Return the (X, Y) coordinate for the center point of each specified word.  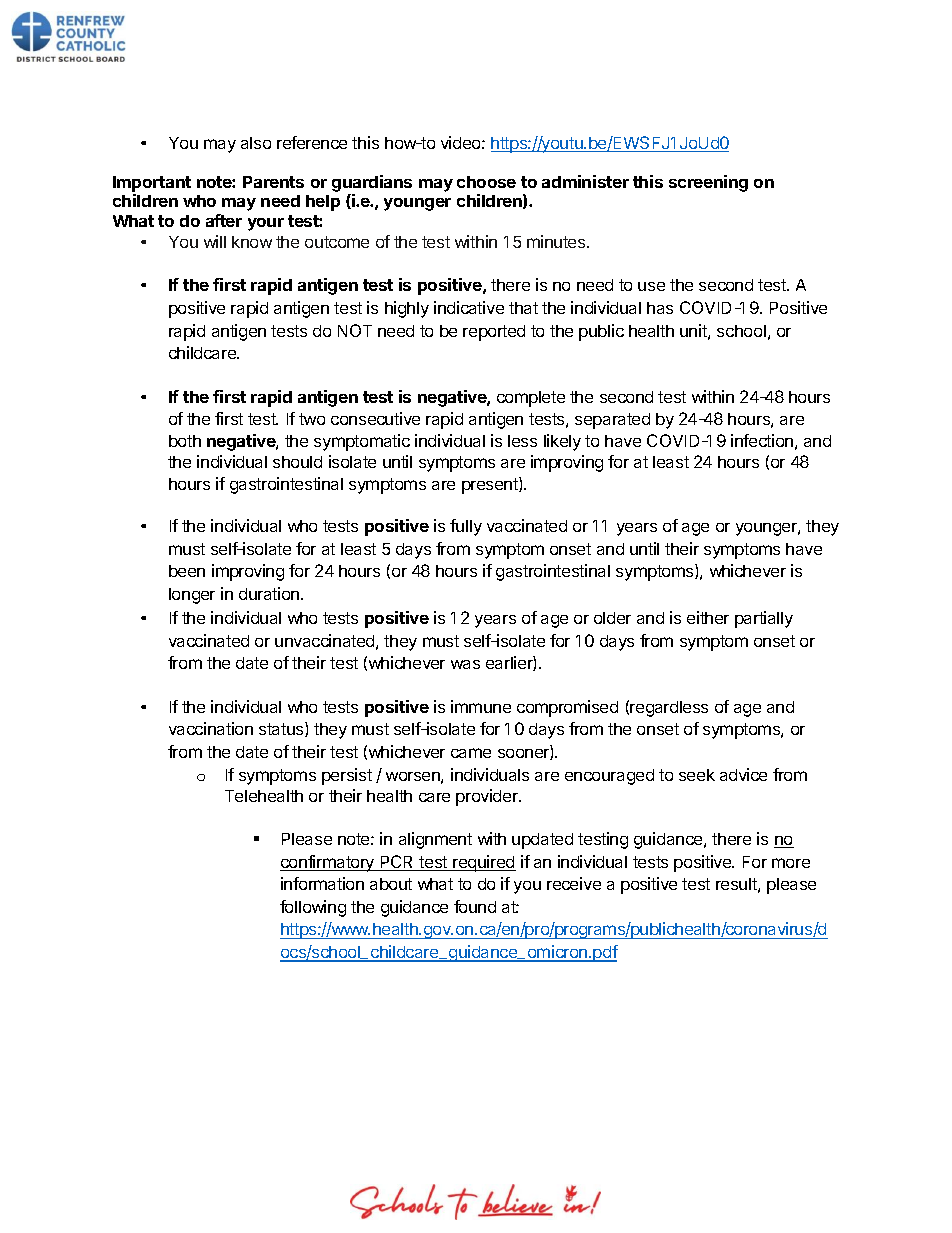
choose (486, 182)
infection (762, 440)
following (313, 908)
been (187, 571)
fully (466, 527)
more (791, 863)
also (256, 143)
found (475, 906)
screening (708, 183)
